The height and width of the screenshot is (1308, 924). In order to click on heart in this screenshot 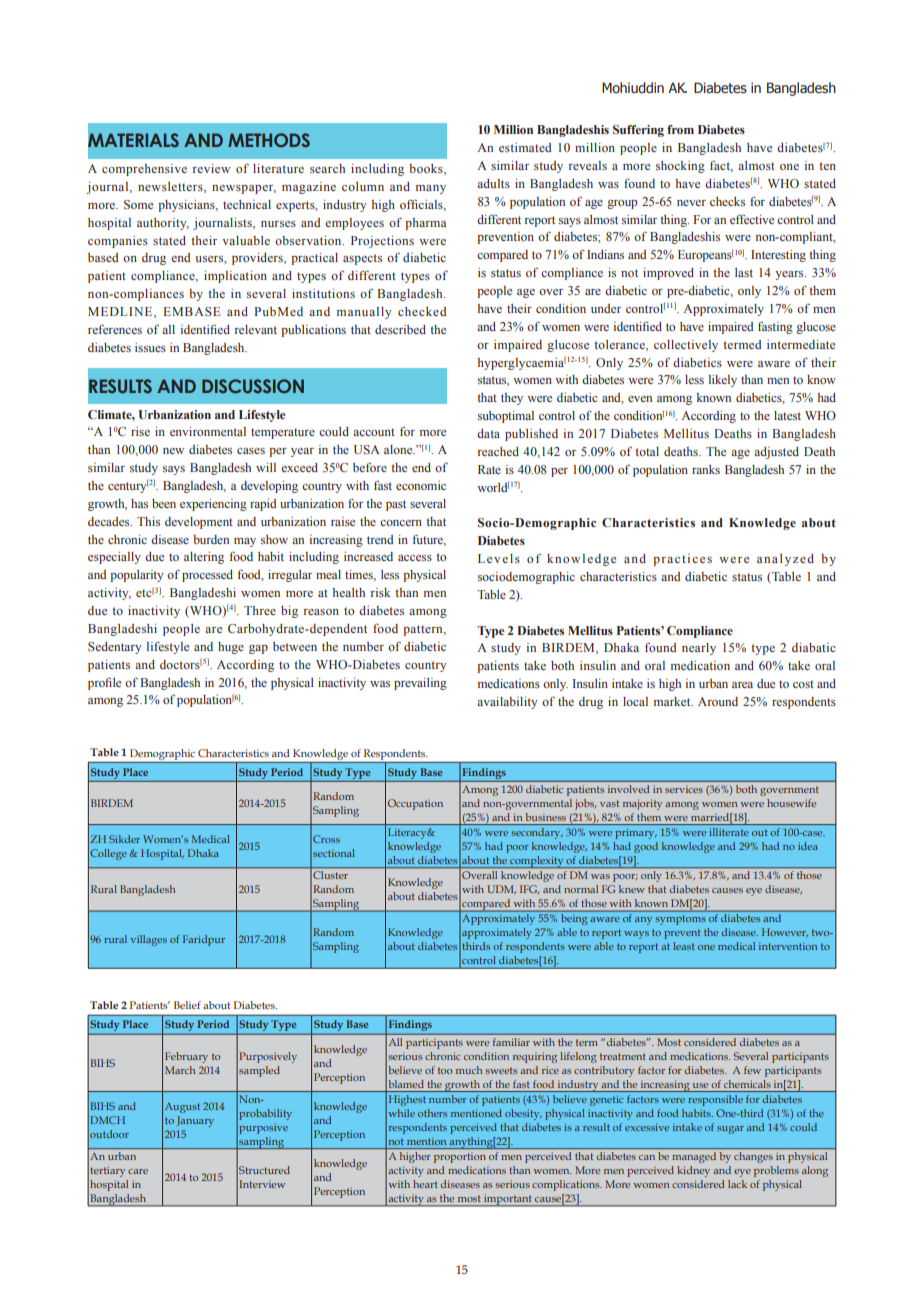, I will do `click(425, 1184)`.
